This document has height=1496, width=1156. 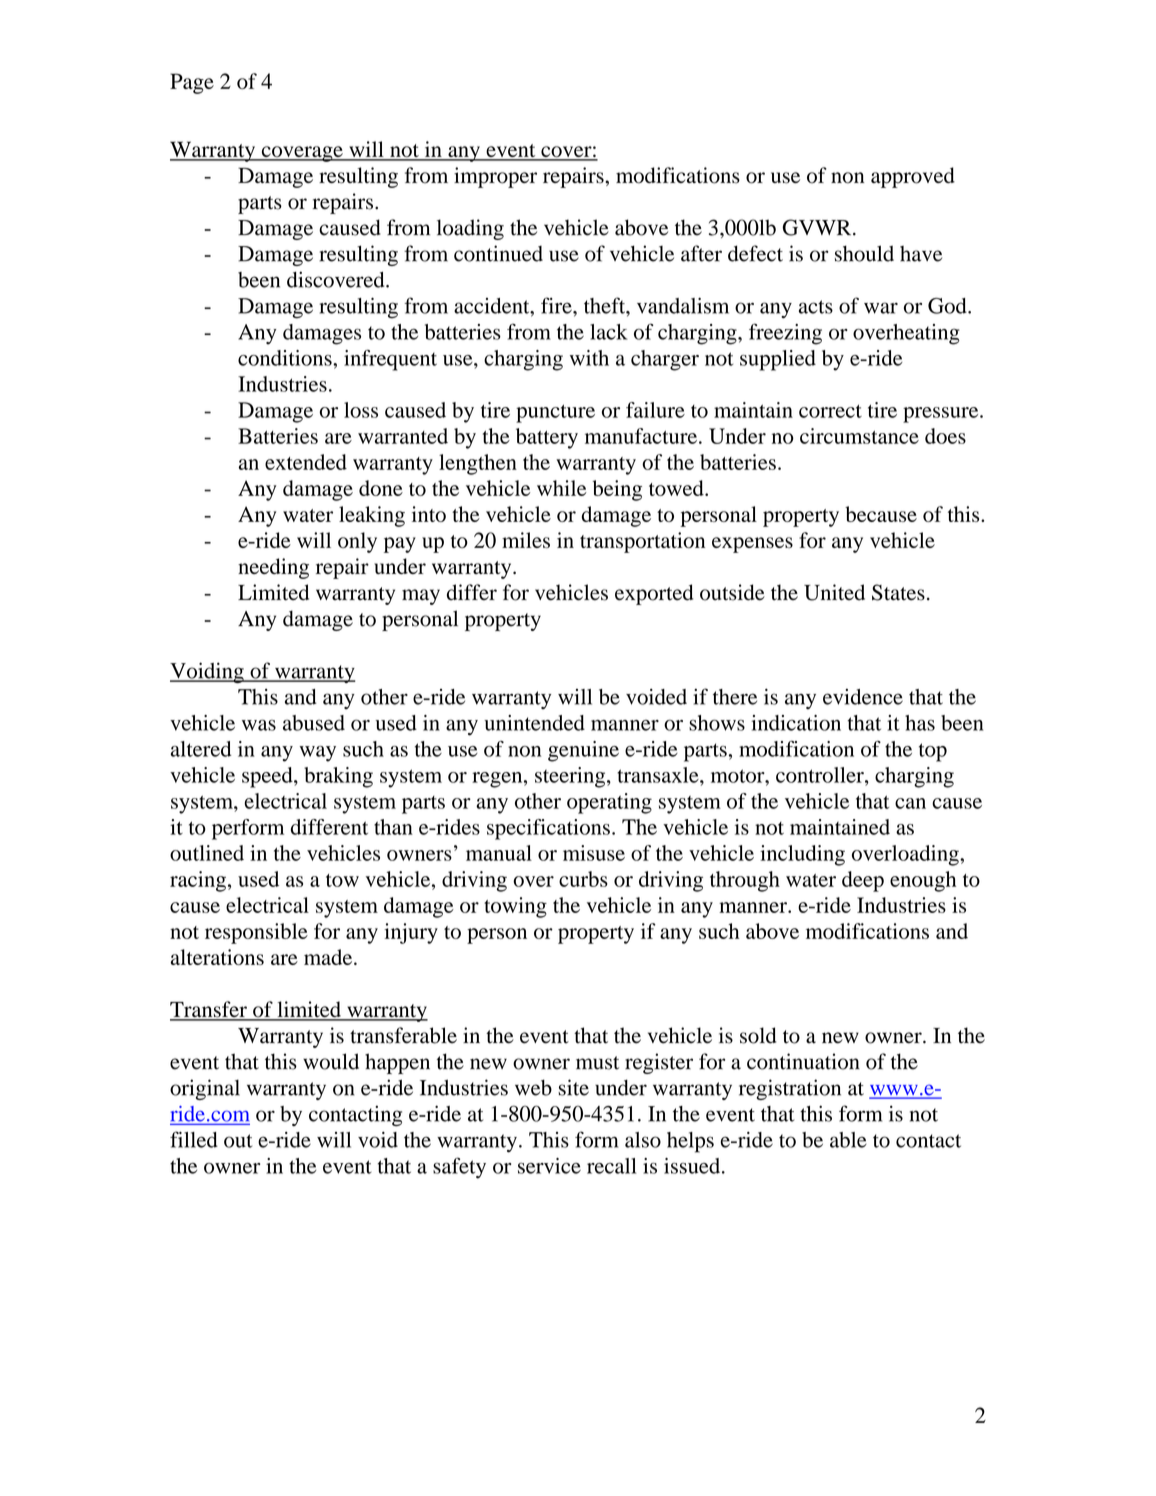 I want to click on controller, so click(x=821, y=775).
